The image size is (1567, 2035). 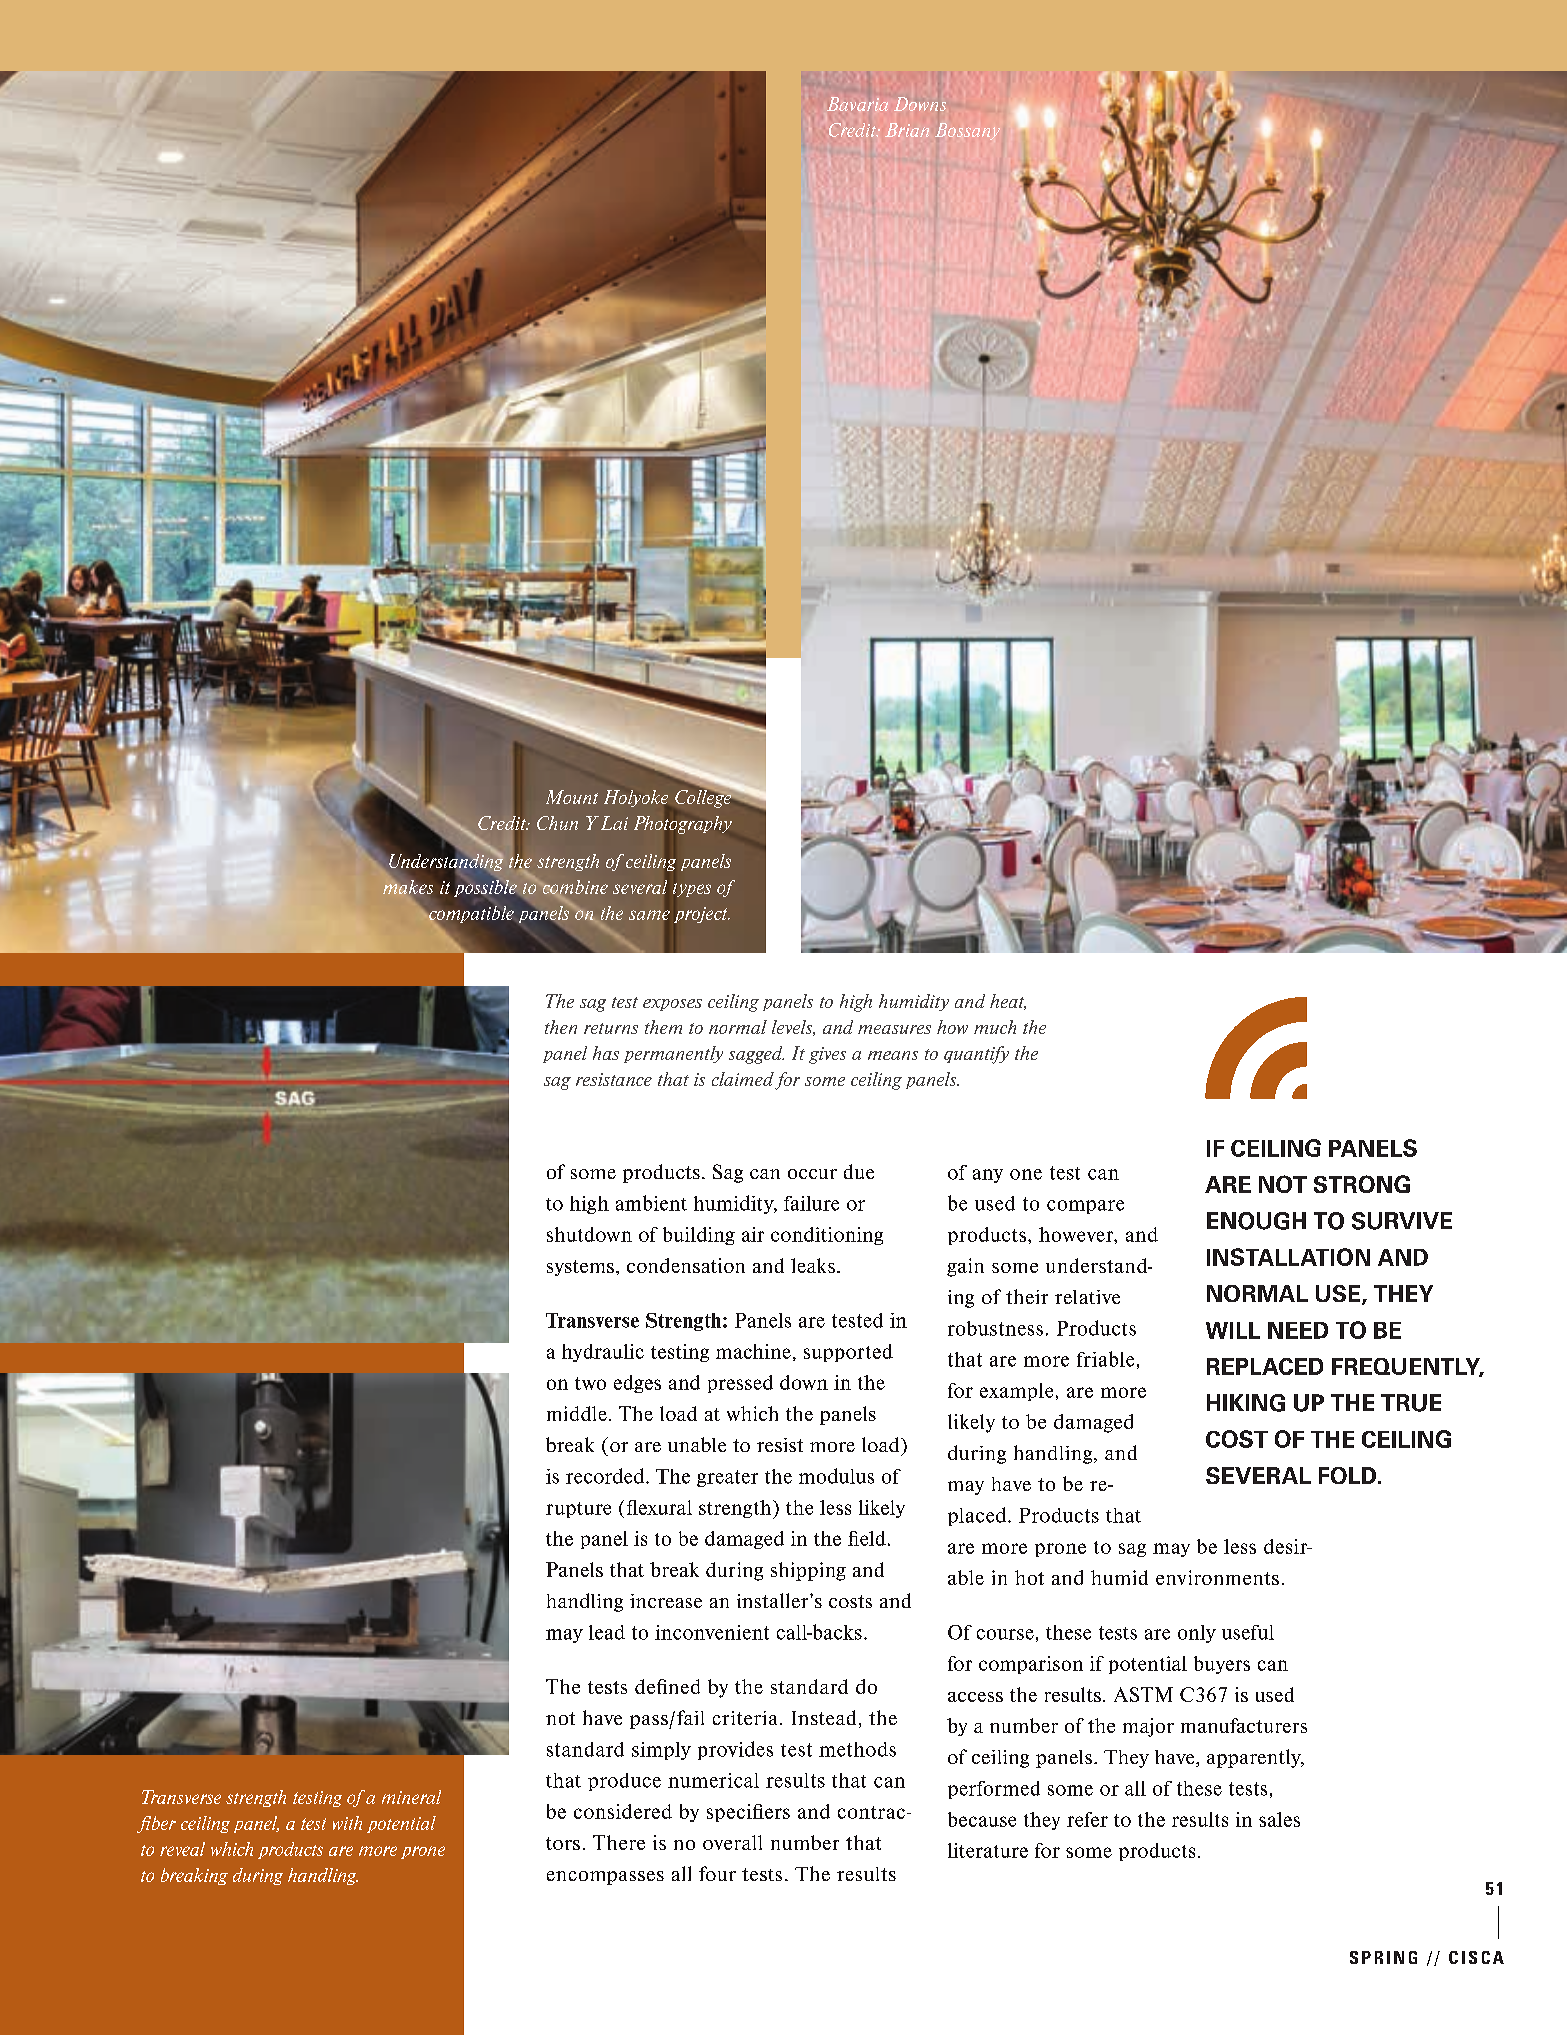 I want to click on environments, so click(x=1217, y=1577).
